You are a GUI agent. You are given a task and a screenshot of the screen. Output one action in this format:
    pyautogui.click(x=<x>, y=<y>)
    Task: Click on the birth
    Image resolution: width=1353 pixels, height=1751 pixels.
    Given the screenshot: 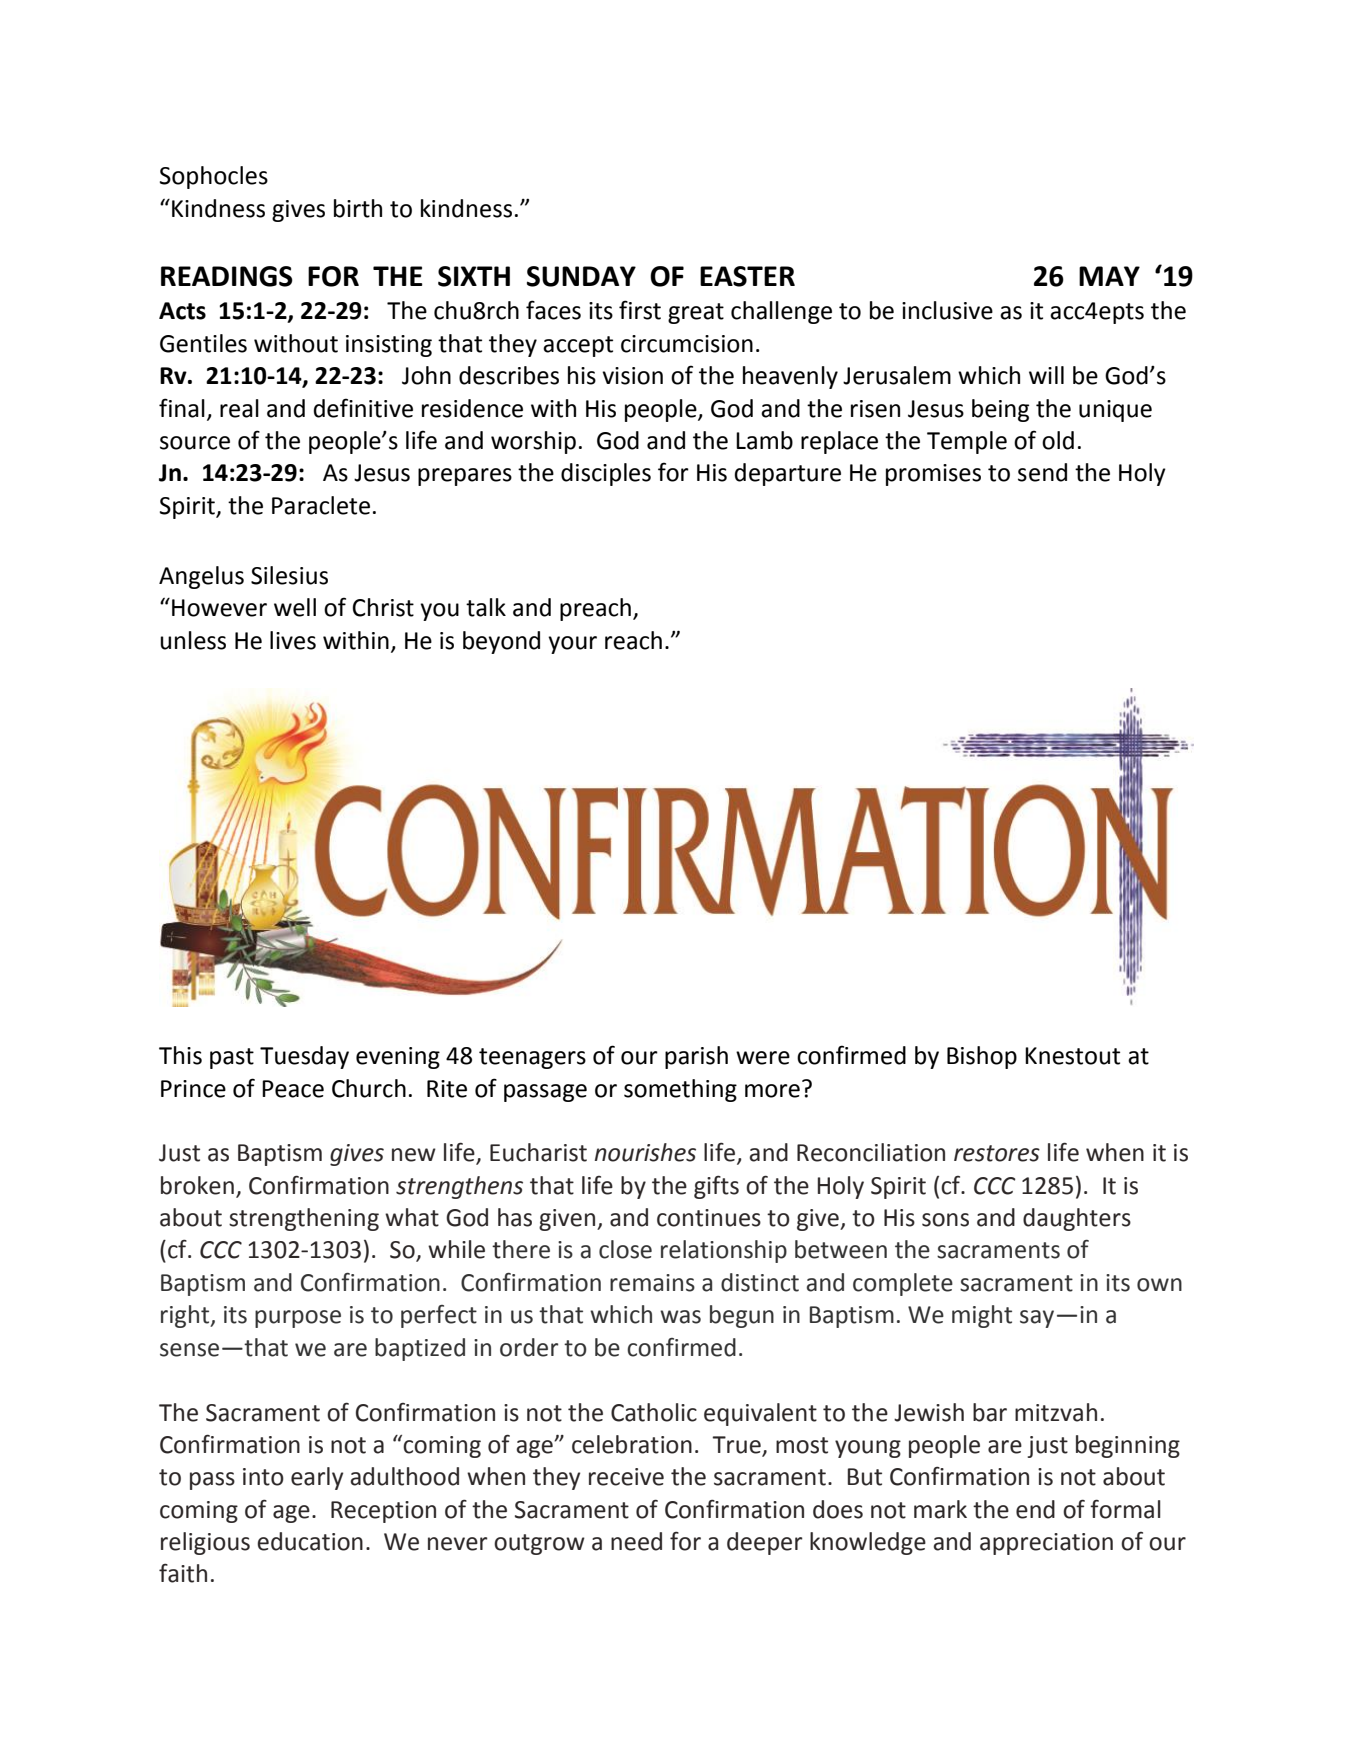 What is the action you would take?
    pyautogui.click(x=358, y=208)
